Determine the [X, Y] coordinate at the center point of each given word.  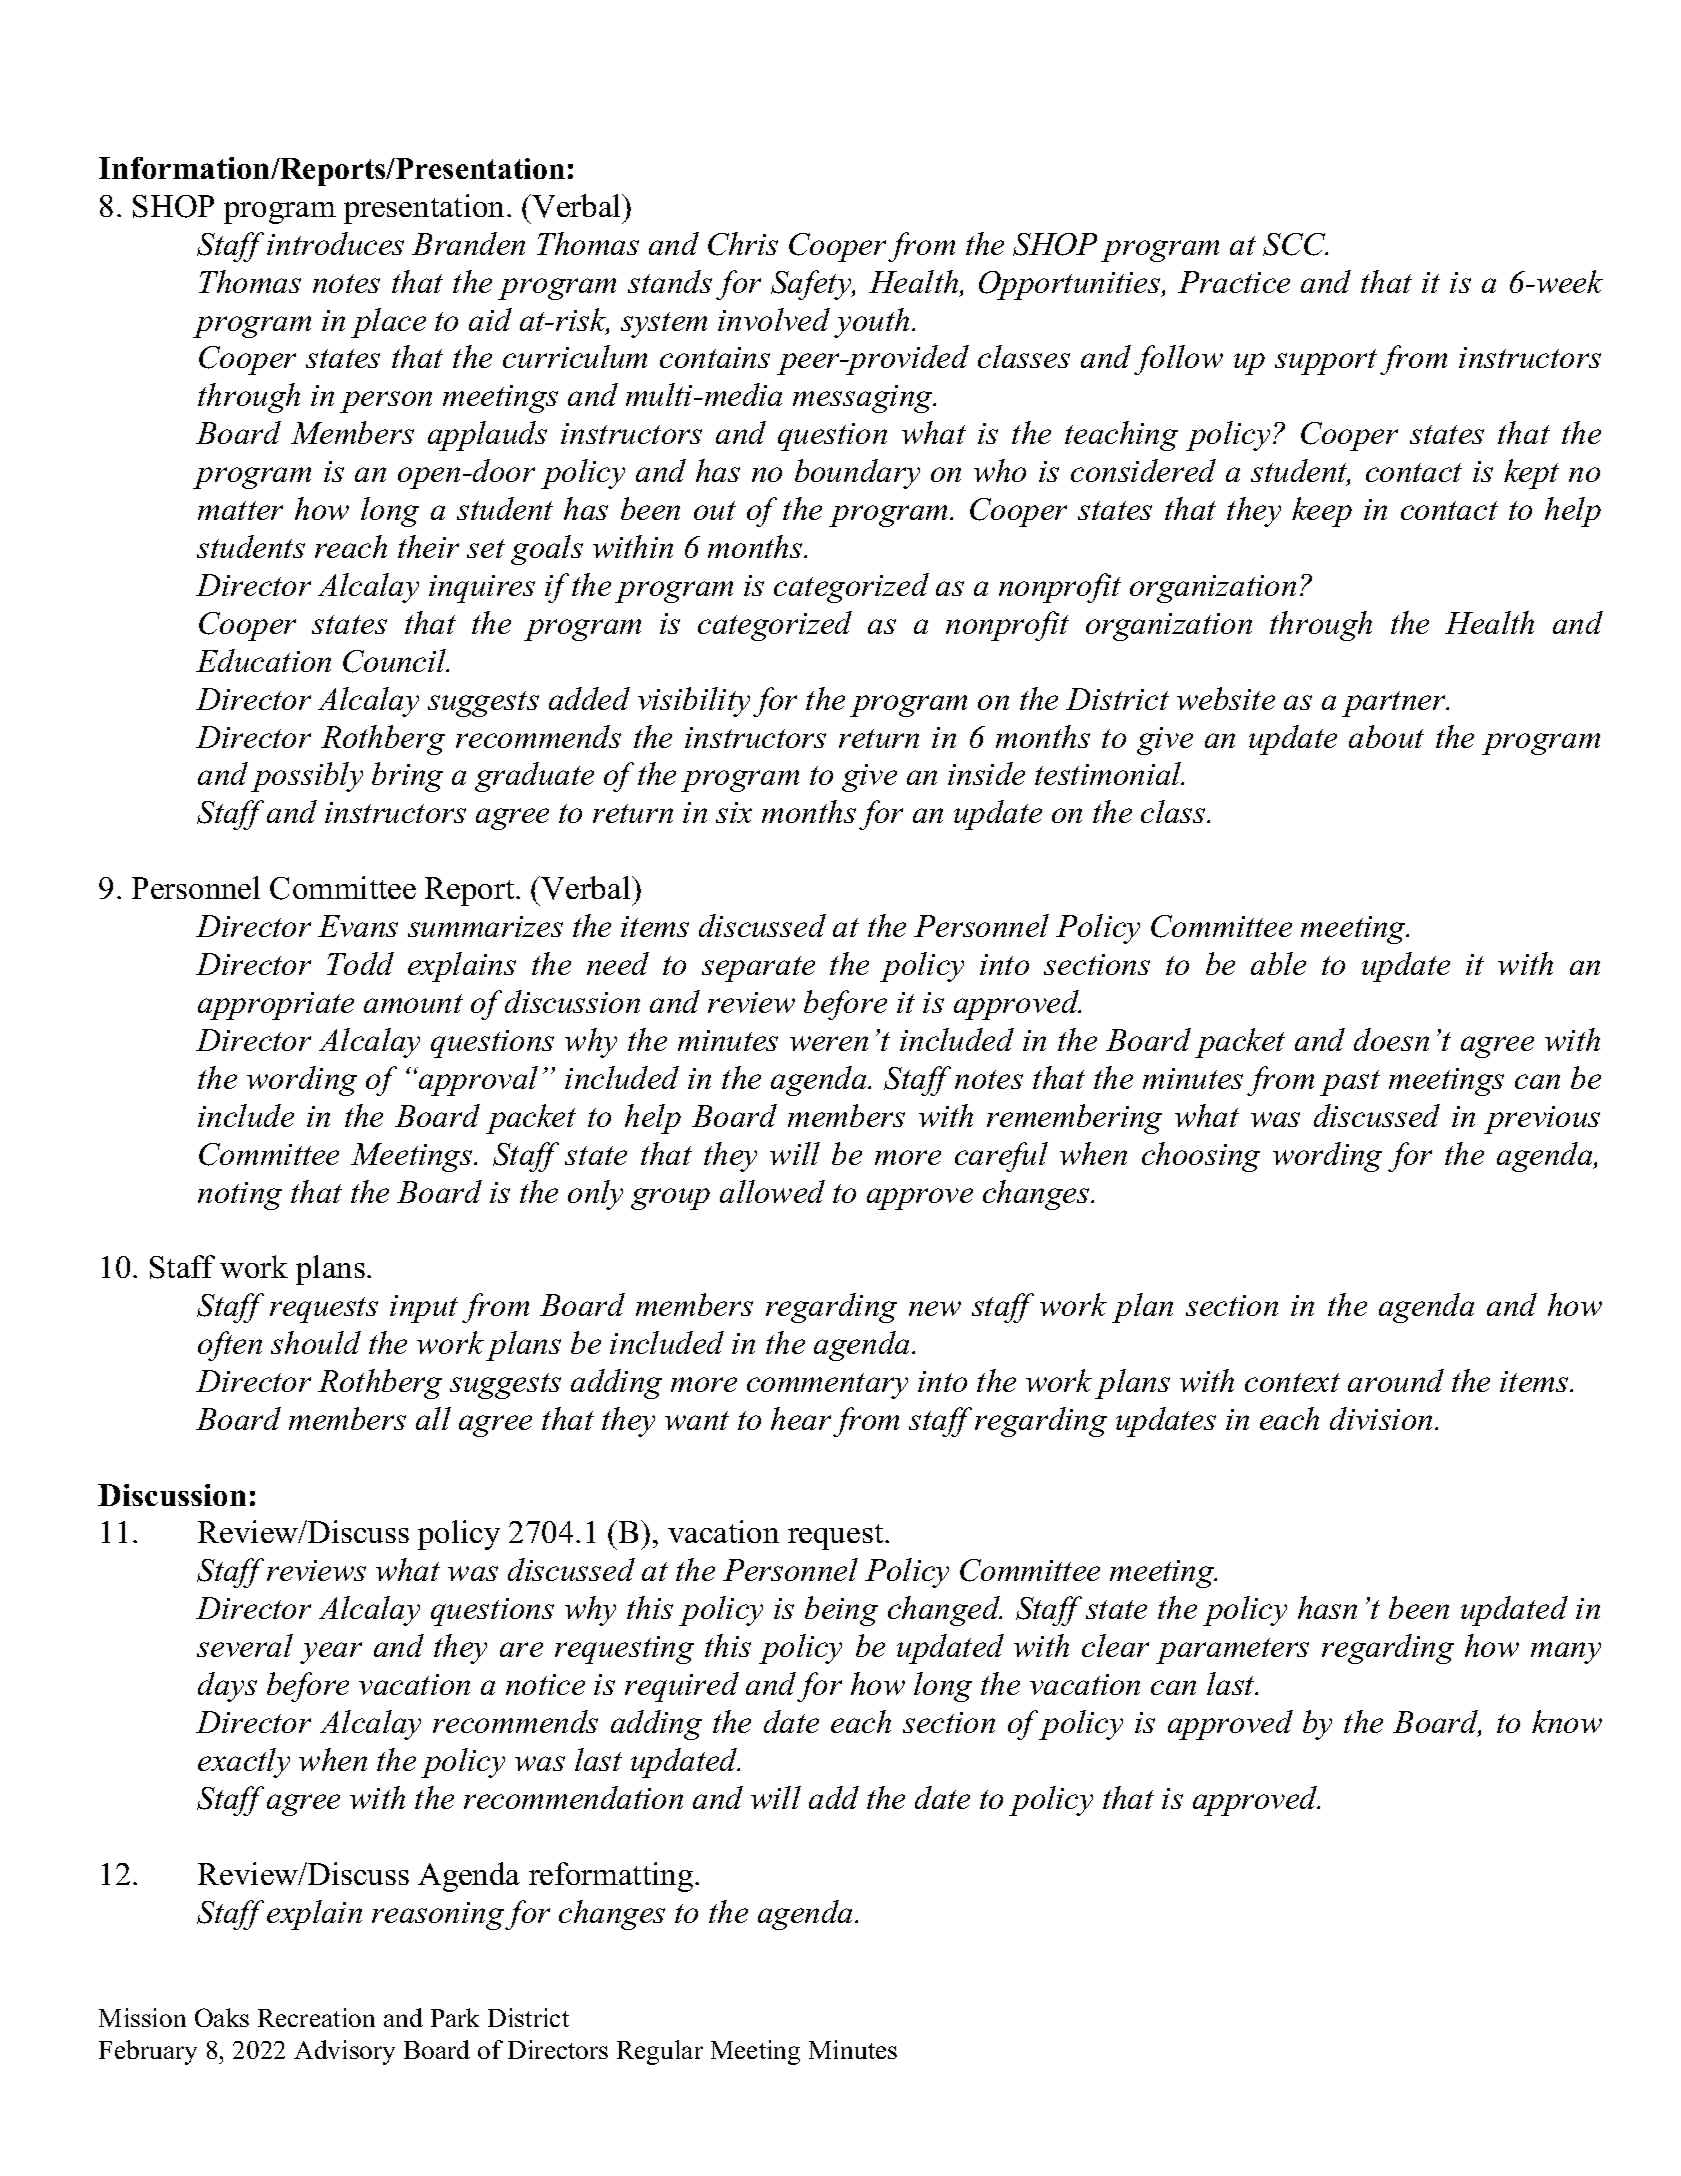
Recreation [316, 2017]
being [841, 1611]
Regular [660, 2052]
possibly [307, 777]
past [1350, 1083]
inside [986, 773]
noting [240, 1196]
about [1386, 736]
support [1326, 362]
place [388, 323]
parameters [1232, 1651]
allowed [772, 1191]
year [331, 1653]
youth [871, 323]
